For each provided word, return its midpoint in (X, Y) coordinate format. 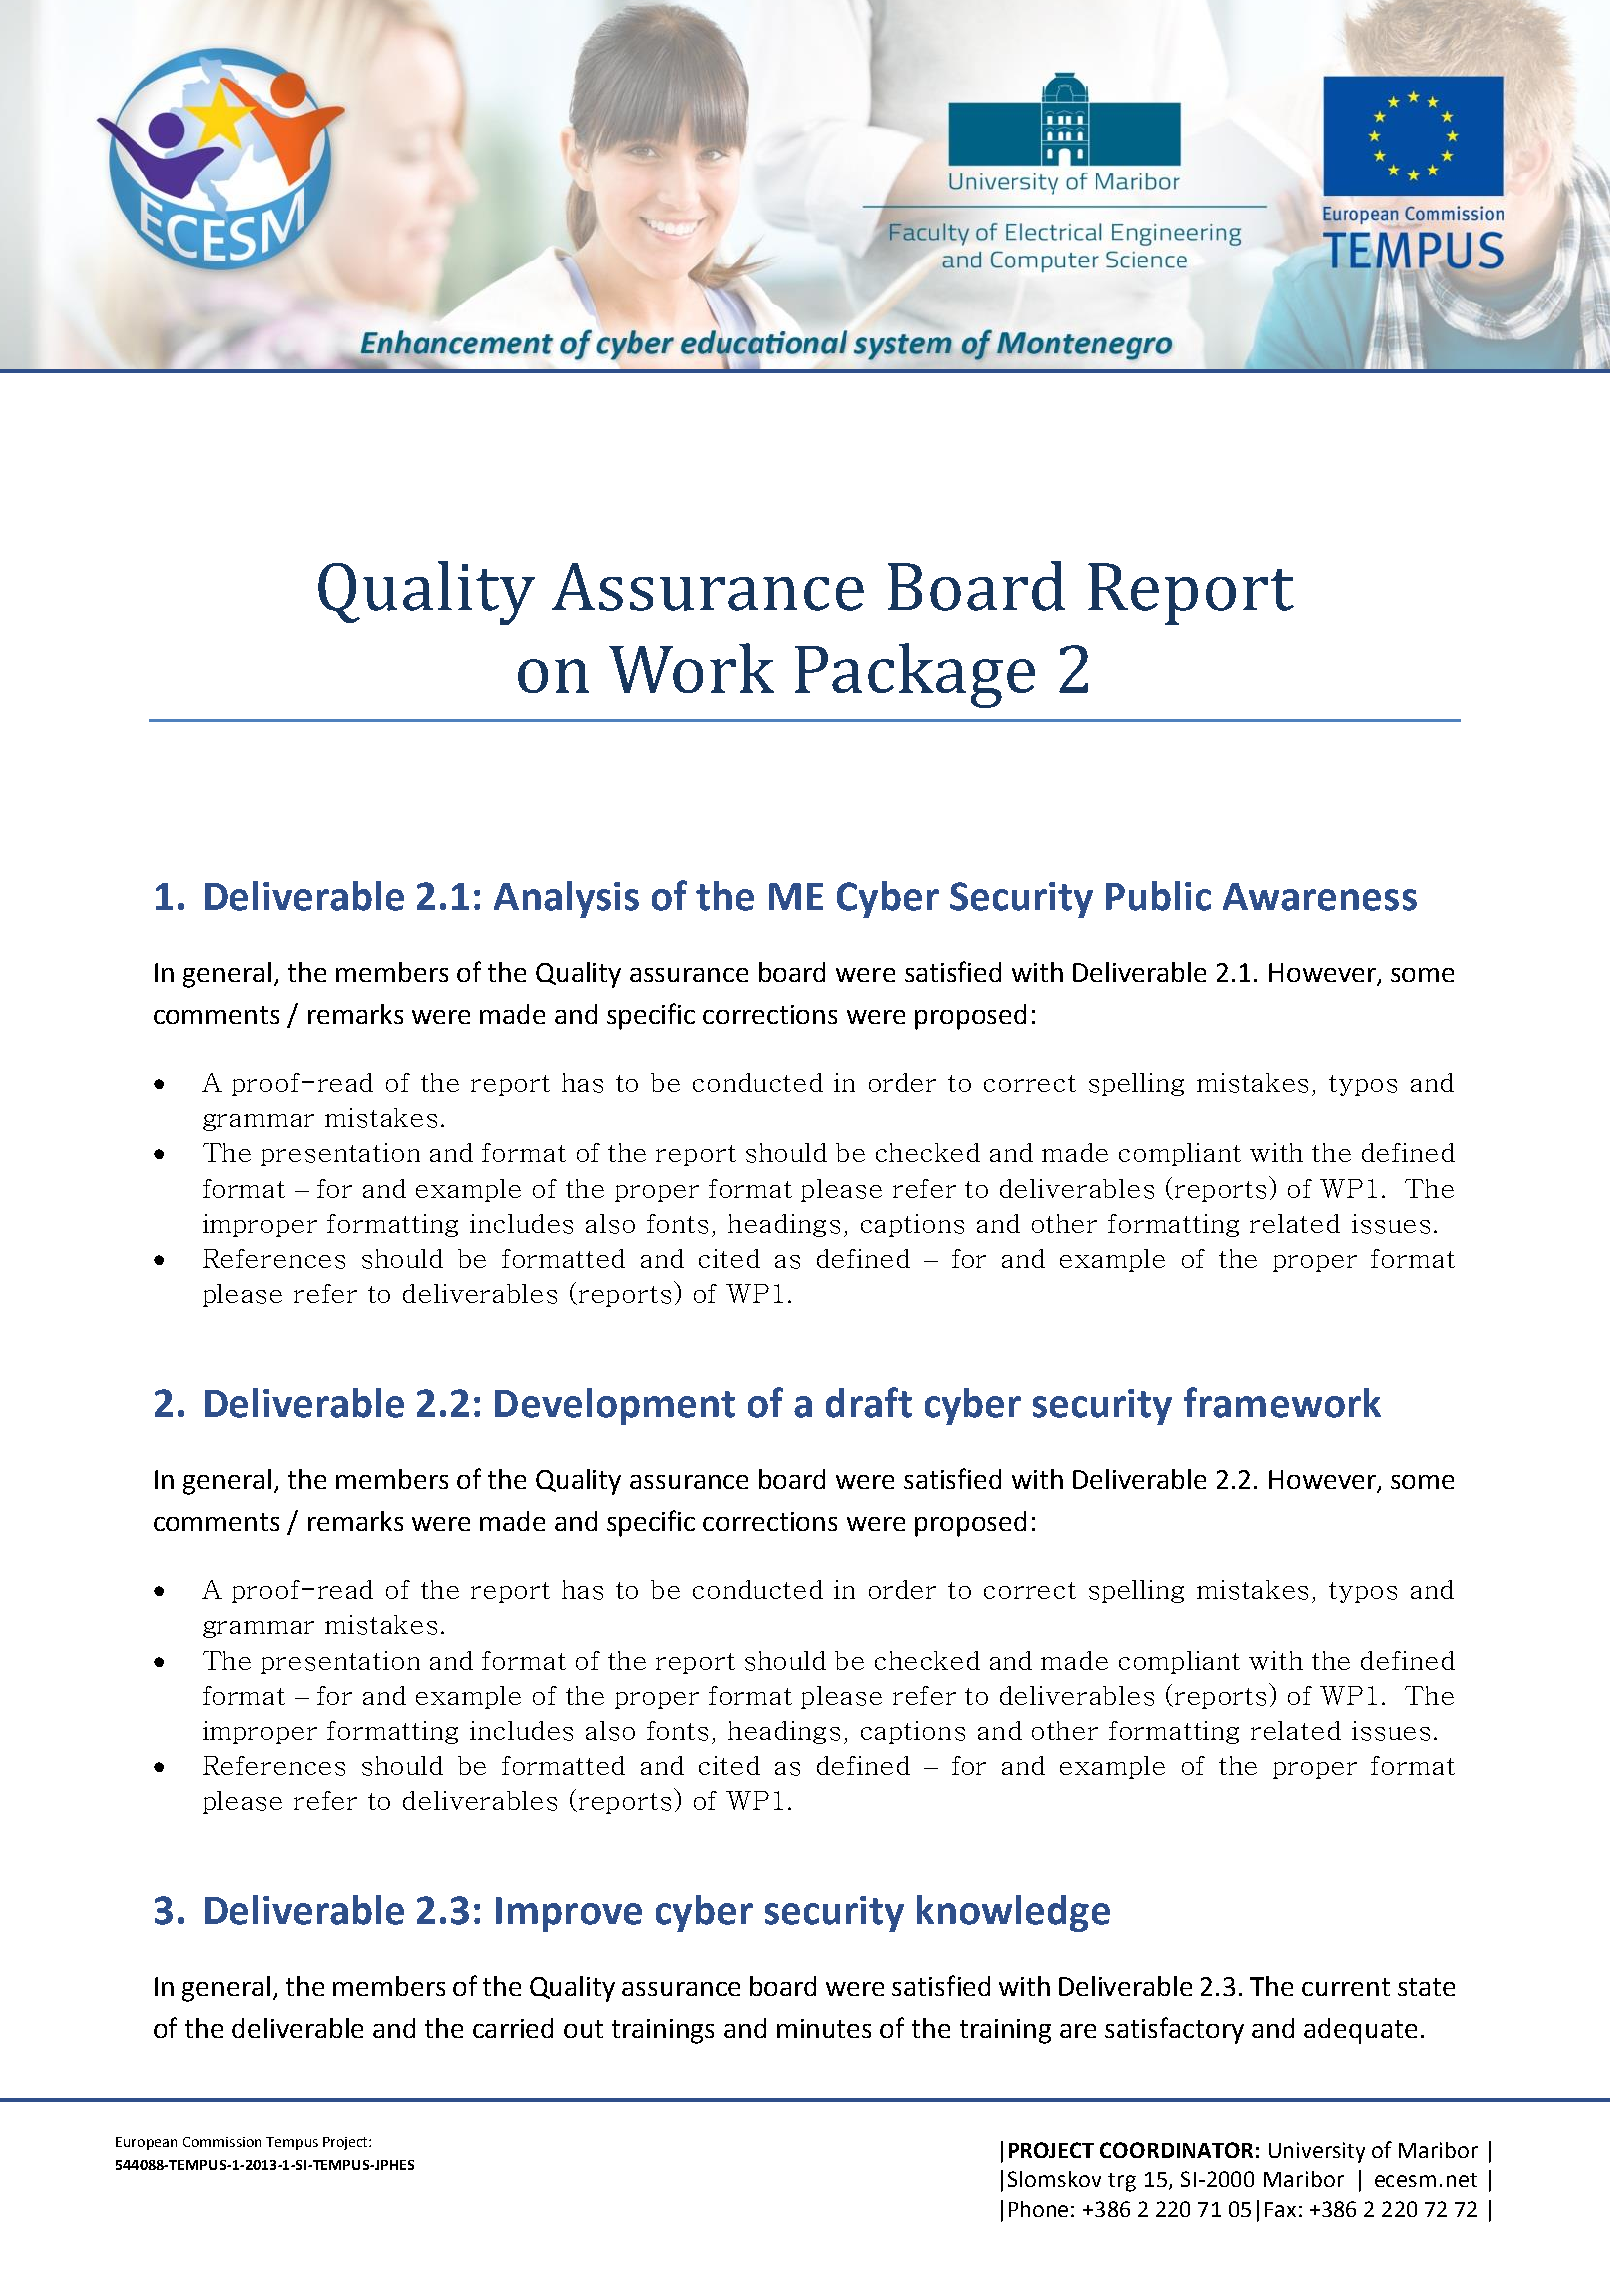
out (583, 2029)
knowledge (1013, 1913)
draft (869, 1402)
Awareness (1320, 897)
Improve (569, 1914)
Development (615, 1406)
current (1346, 1987)
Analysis (566, 899)
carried (513, 2028)
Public (1158, 896)
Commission (222, 2142)
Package (915, 675)
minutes (824, 2028)
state (1426, 1987)
